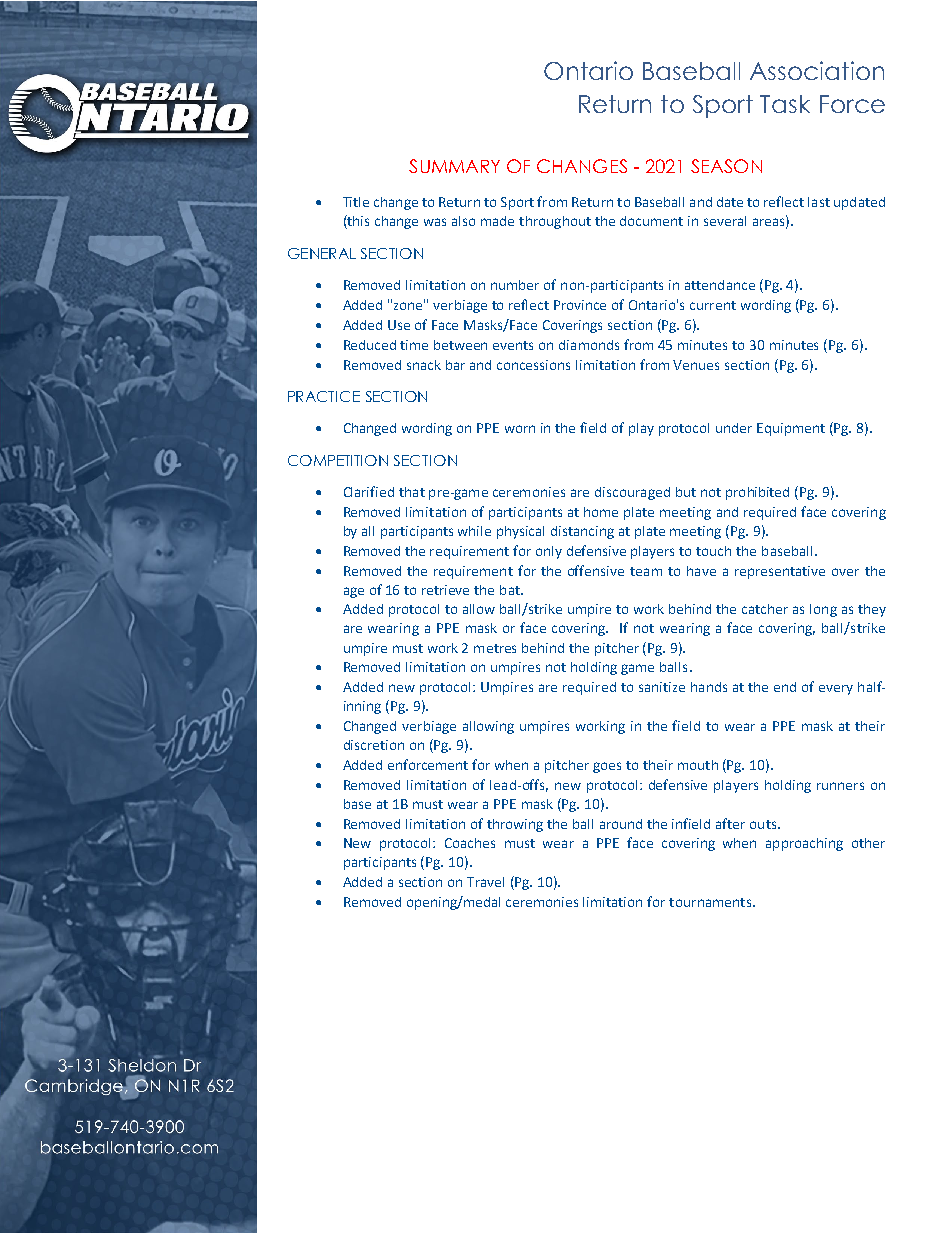 The image size is (952, 1233). I want to click on SEASON, so click(726, 166).
